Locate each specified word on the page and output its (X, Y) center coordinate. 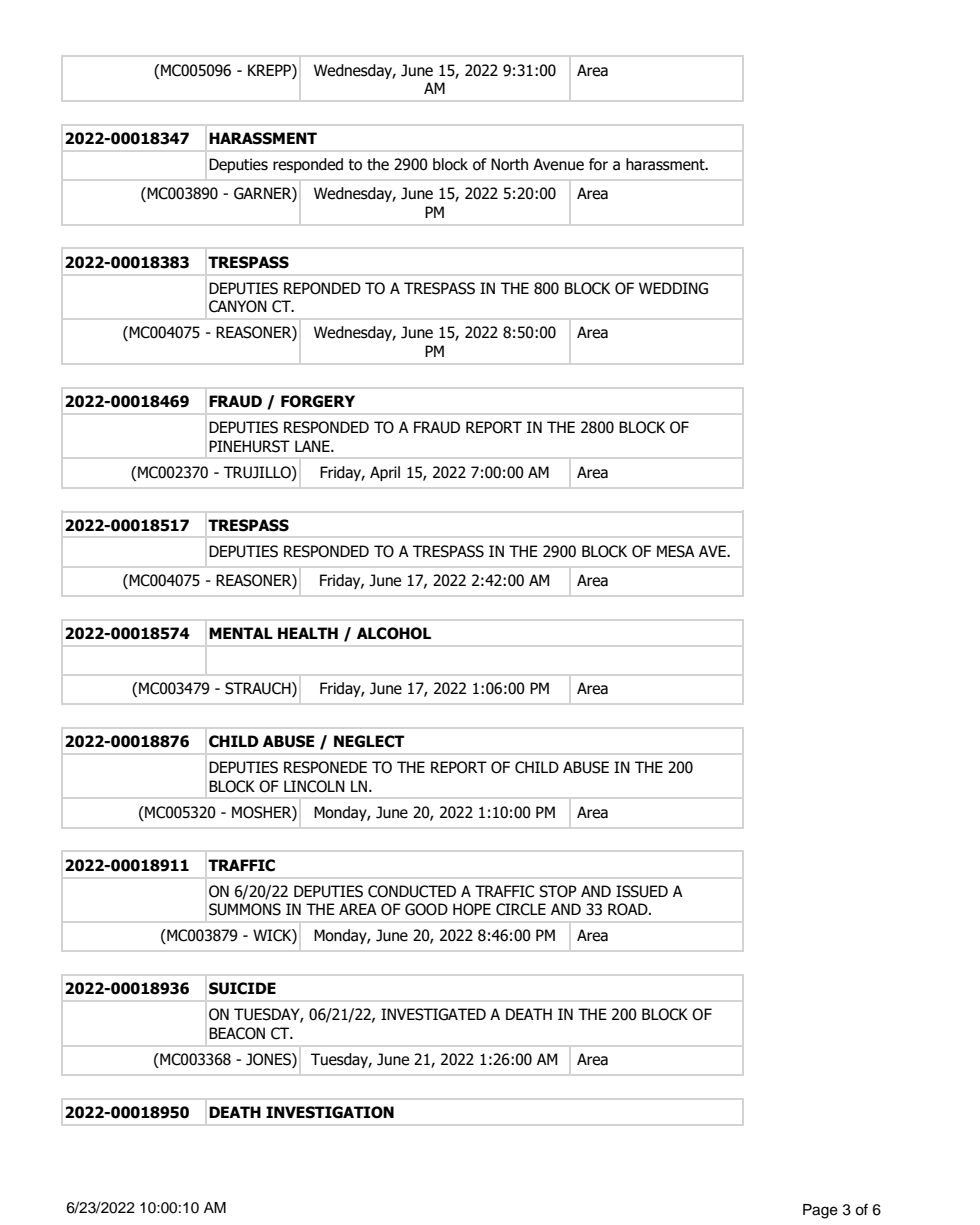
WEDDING (673, 288)
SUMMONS (245, 909)
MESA (676, 551)
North (509, 164)
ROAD (629, 909)
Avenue (558, 164)
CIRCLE (521, 909)
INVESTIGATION (330, 1112)
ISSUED (642, 891)
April (385, 473)
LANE (313, 446)
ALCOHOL (394, 633)
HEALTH (308, 633)
